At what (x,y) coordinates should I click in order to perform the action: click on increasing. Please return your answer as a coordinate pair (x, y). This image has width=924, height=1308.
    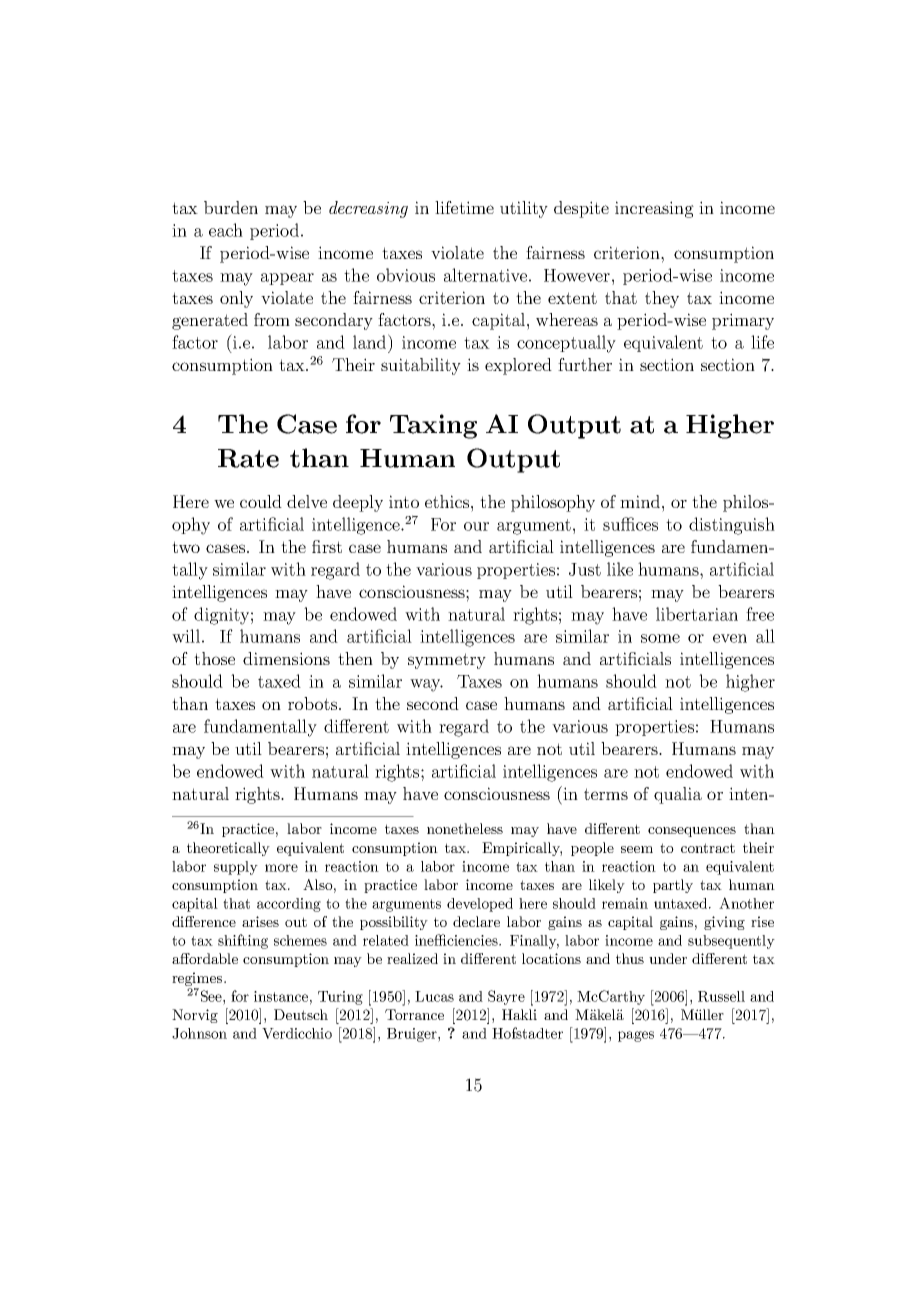
    Looking at the image, I should click on (654, 209).
